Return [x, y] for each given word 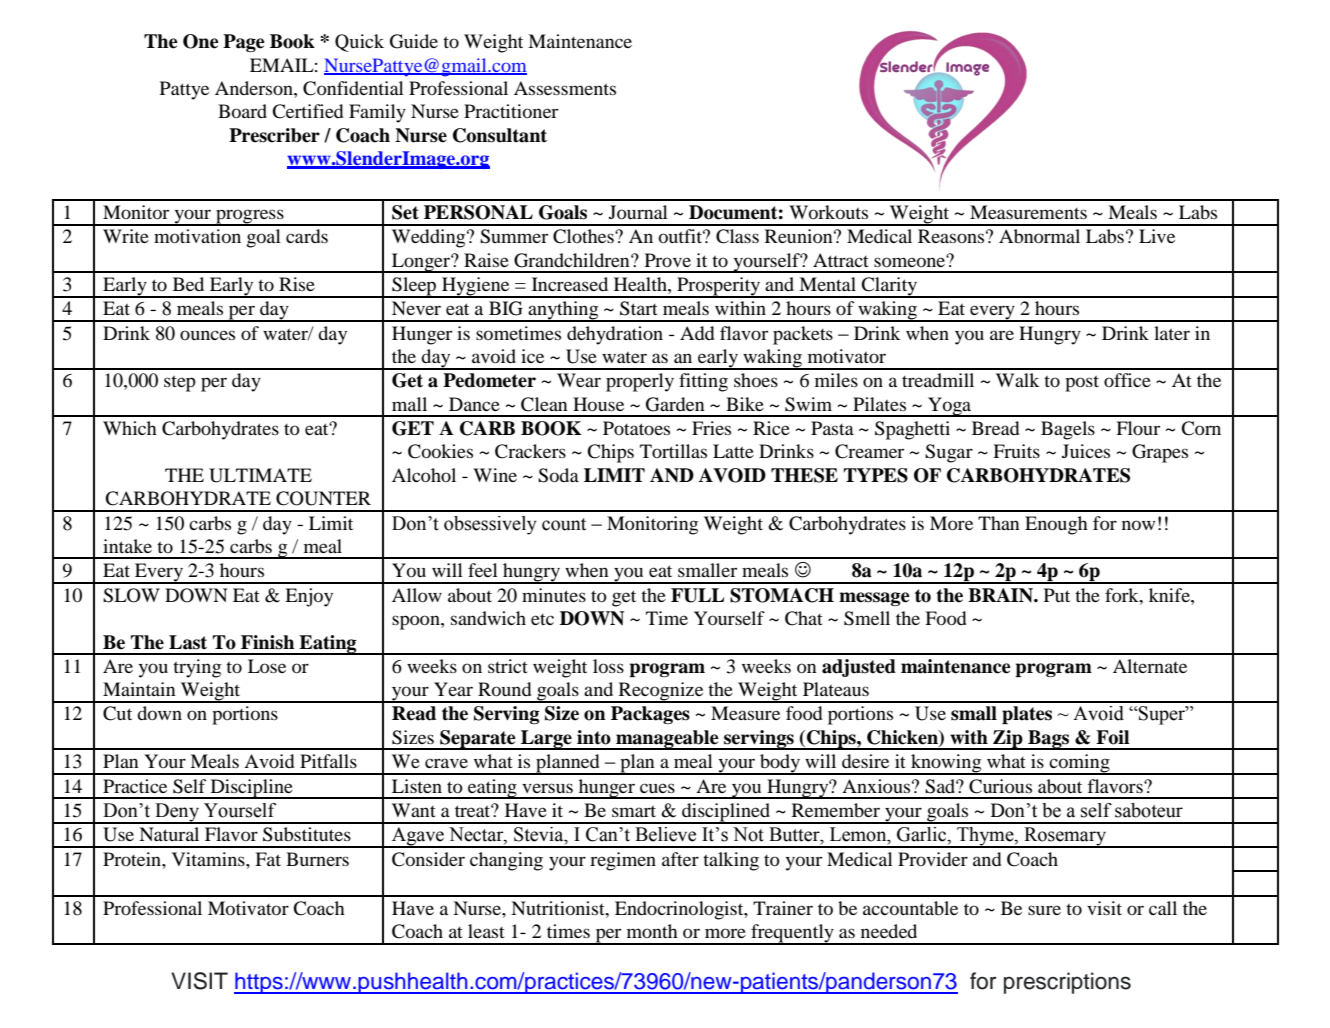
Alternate [1150, 666]
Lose [267, 666]
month [652, 931]
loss [608, 666]
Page [244, 43]
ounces [207, 335]
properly [640, 382]
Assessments [565, 88]
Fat [268, 859]
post [1082, 383]
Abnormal [1039, 236]
